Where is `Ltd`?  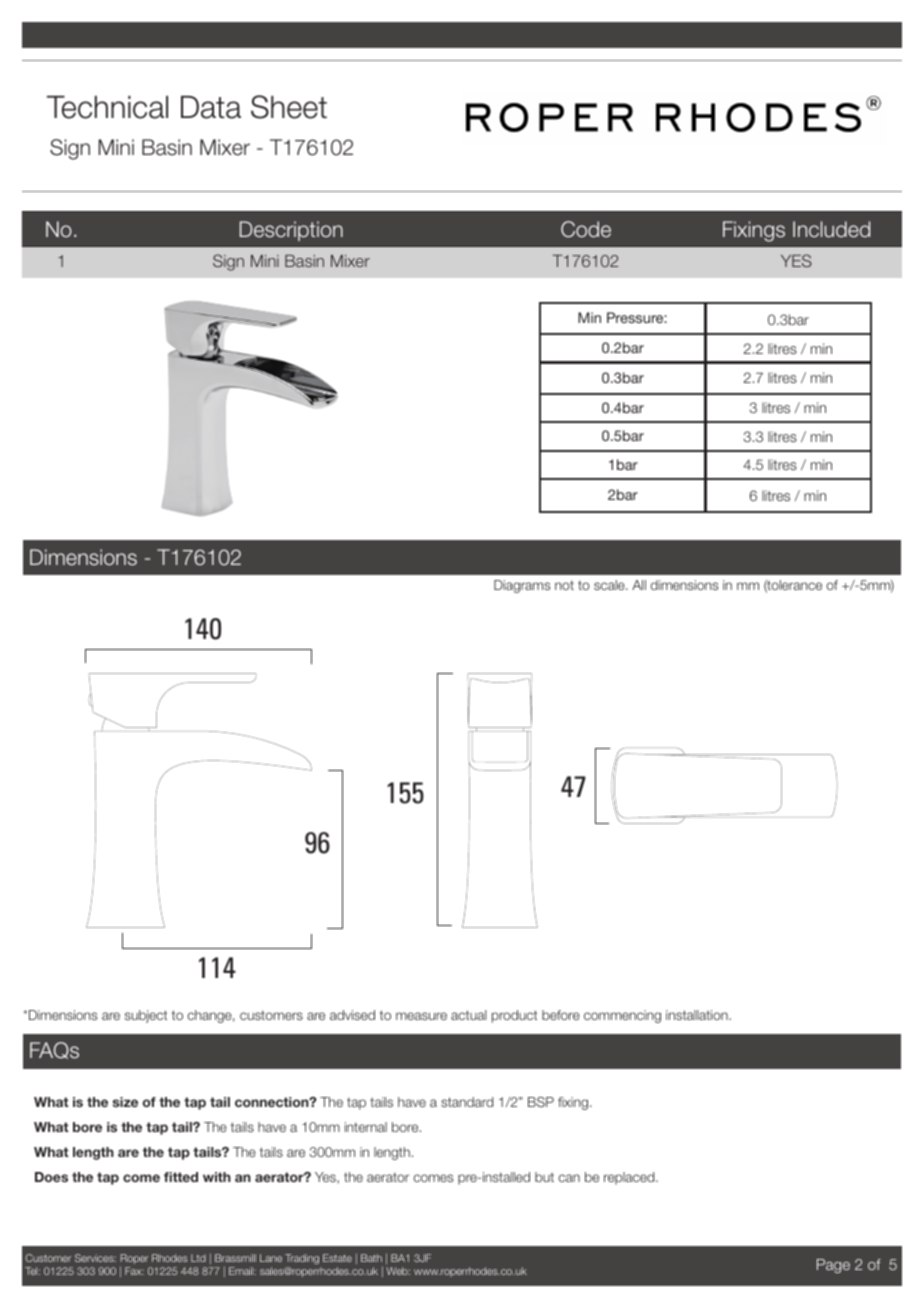 Ltd is located at coordinates (198, 1258).
